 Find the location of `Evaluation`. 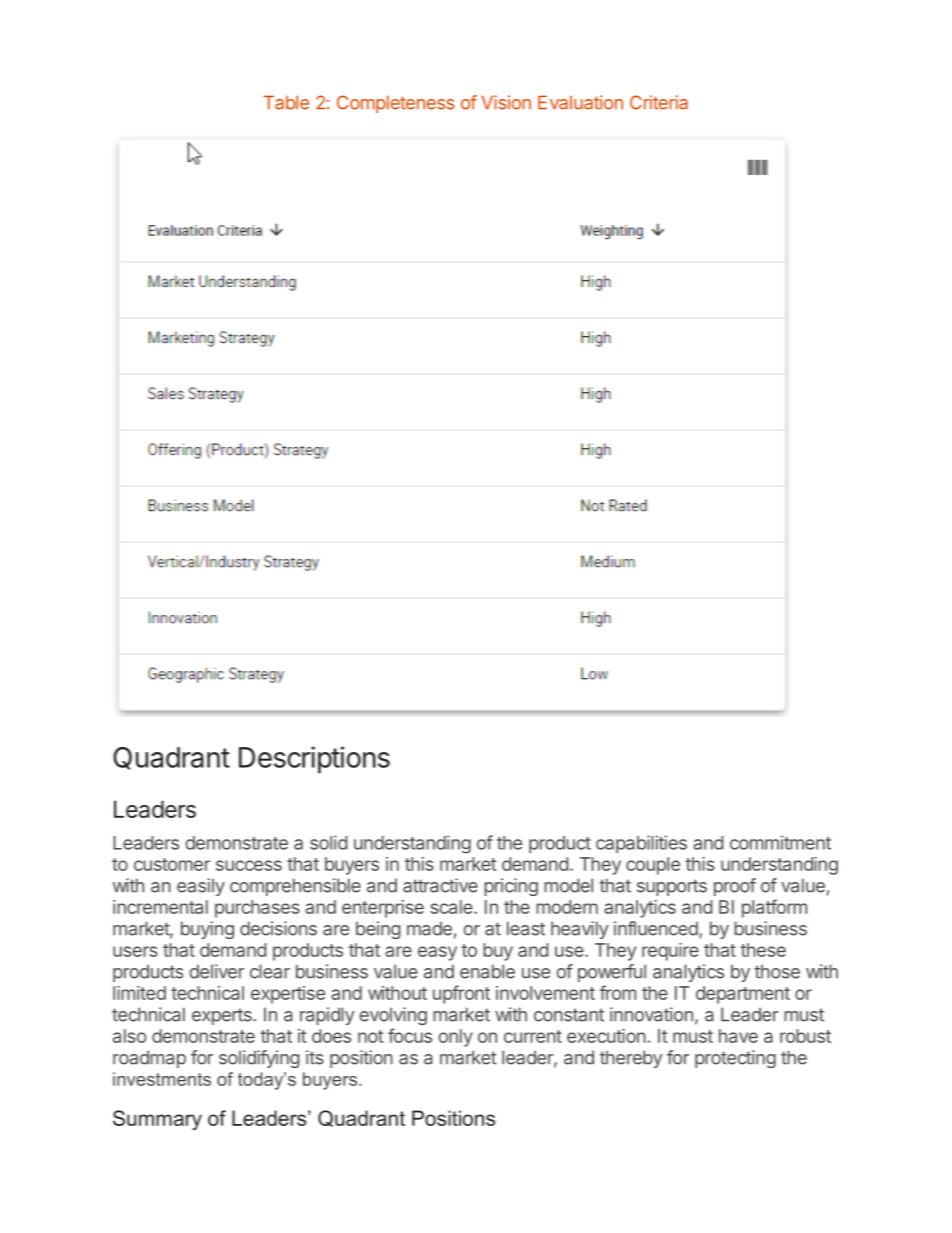

Evaluation is located at coordinates (580, 102).
